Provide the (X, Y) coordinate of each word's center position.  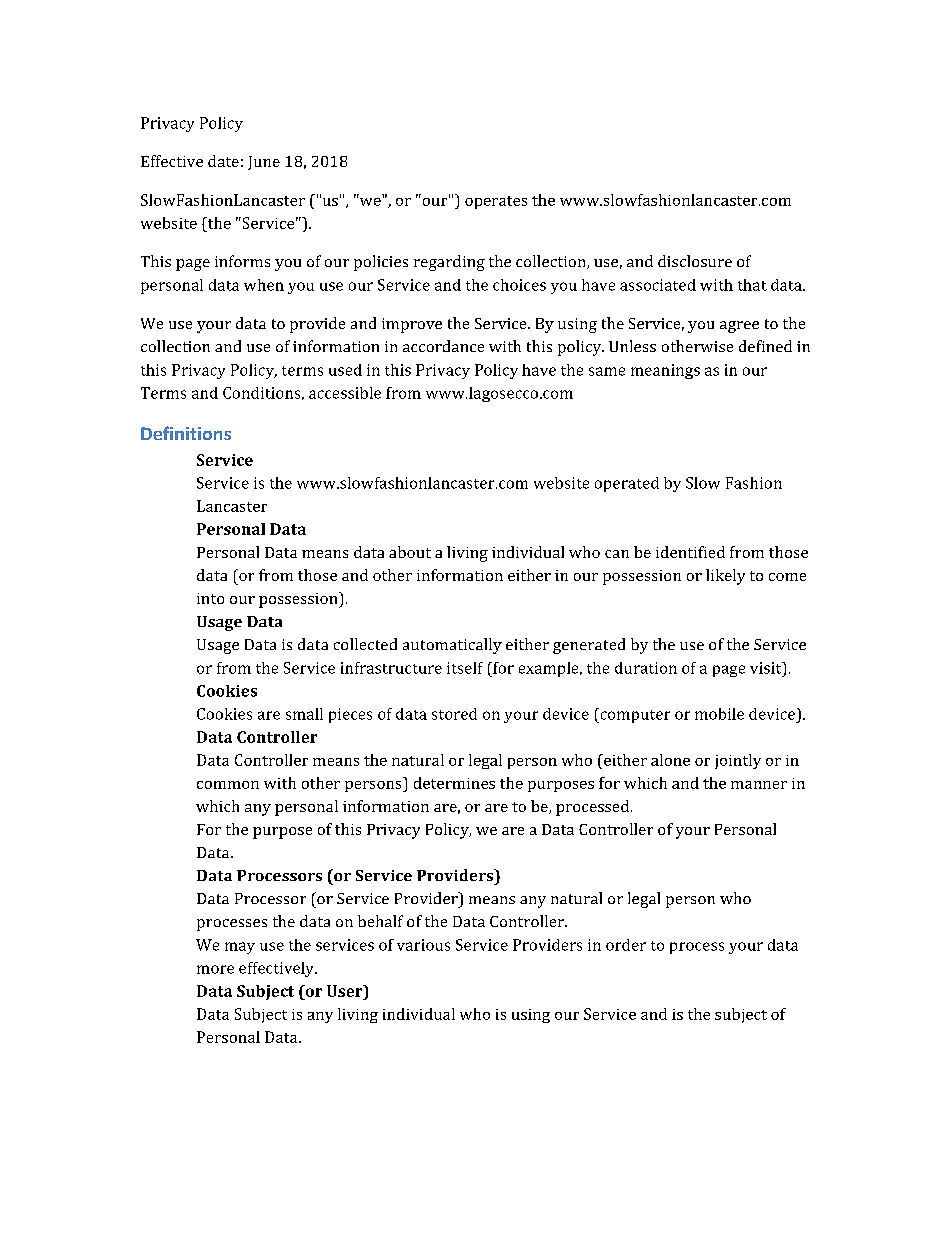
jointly (738, 761)
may (240, 948)
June (264, 163)
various (423, 945)
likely (725, 577)
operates (496, 202)
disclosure (695, 261)
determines (454, 783)
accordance (443, 346)
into (210, 598)
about (410, 552)
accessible (345, 393)
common (228, 785)
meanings (665, 371)
